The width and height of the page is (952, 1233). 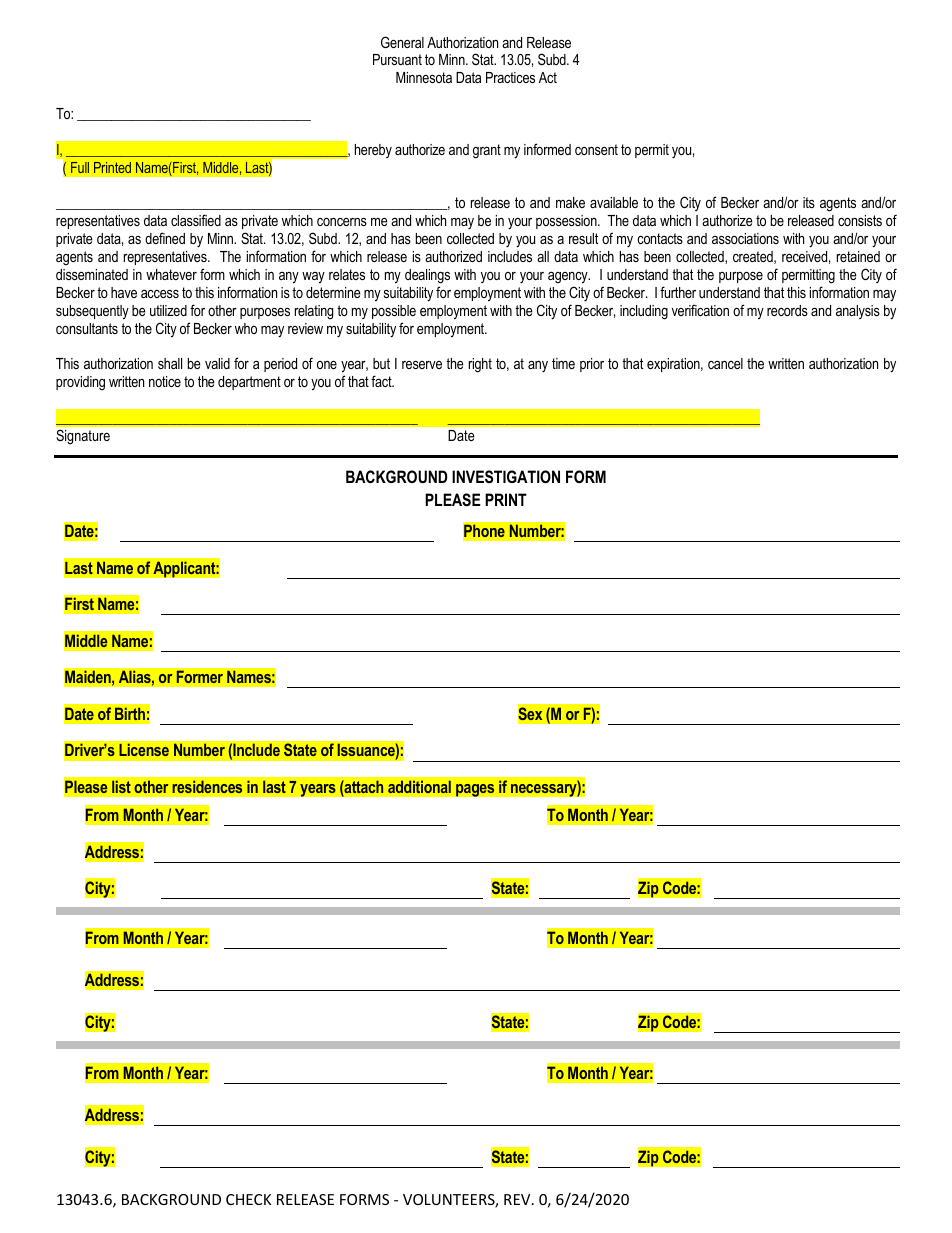 I want to click on its, so click(x=809, y=202).
